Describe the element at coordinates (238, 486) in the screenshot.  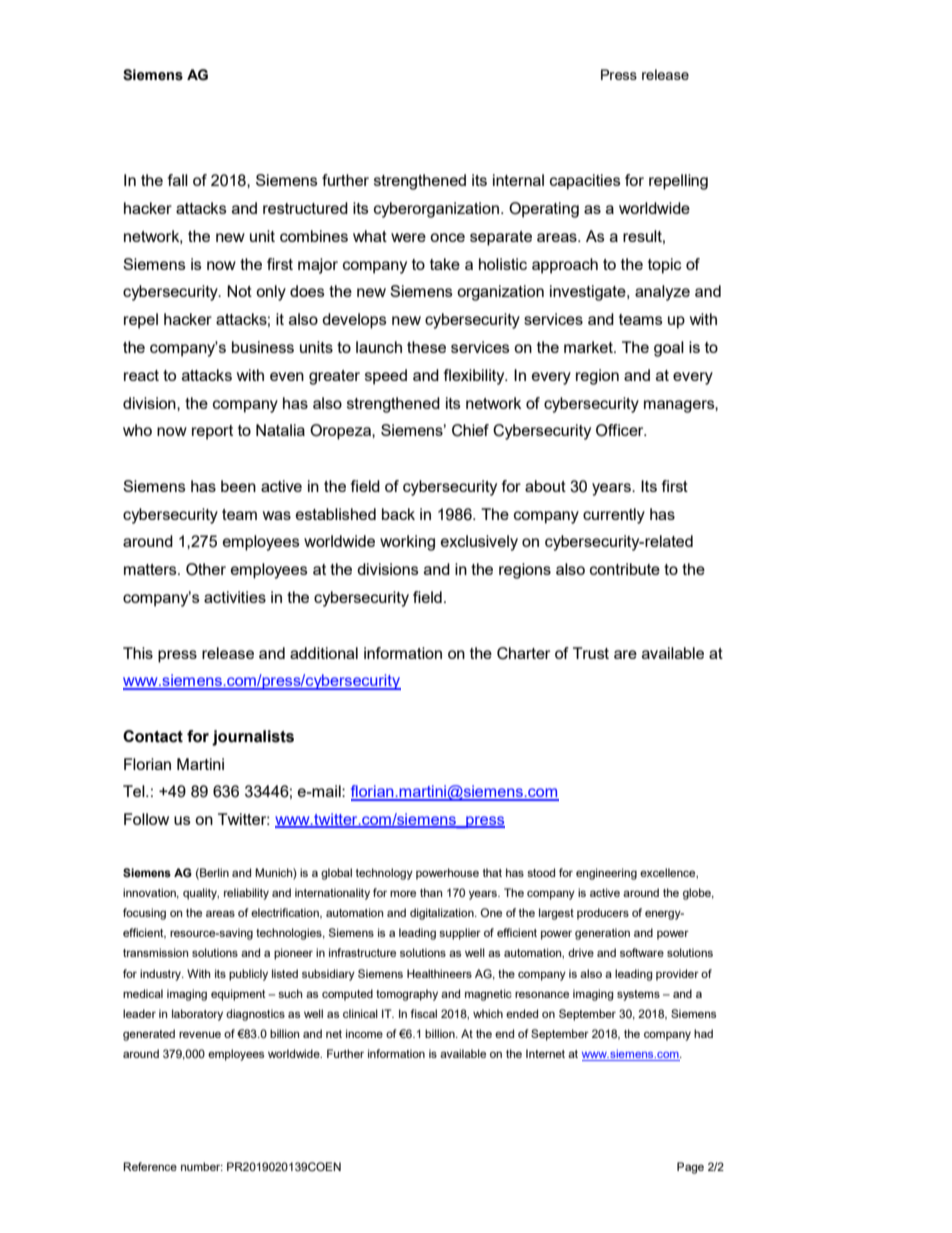
I see `been` at that location.
